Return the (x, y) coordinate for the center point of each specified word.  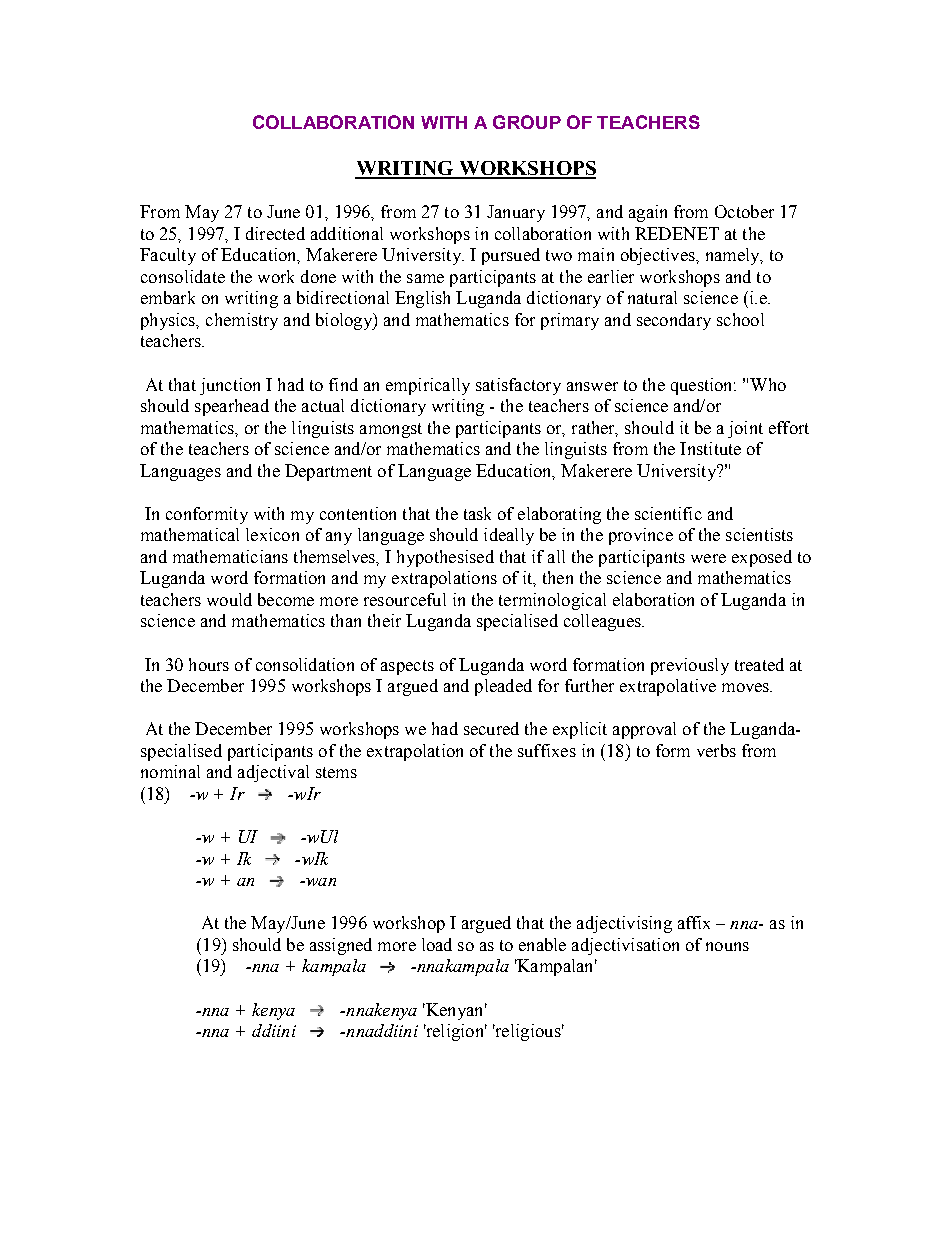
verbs (716, 750)
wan (320, 882)
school (740, 319)
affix (694, 922)
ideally (509, 536)
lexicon (272, 534)
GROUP (527, 122)
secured (491, 728)
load (437, 944)
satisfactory (518, 386)
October (744, 211)
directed (275, 233)
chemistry (242, 321)
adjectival (273, 773)
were (708, 558)
